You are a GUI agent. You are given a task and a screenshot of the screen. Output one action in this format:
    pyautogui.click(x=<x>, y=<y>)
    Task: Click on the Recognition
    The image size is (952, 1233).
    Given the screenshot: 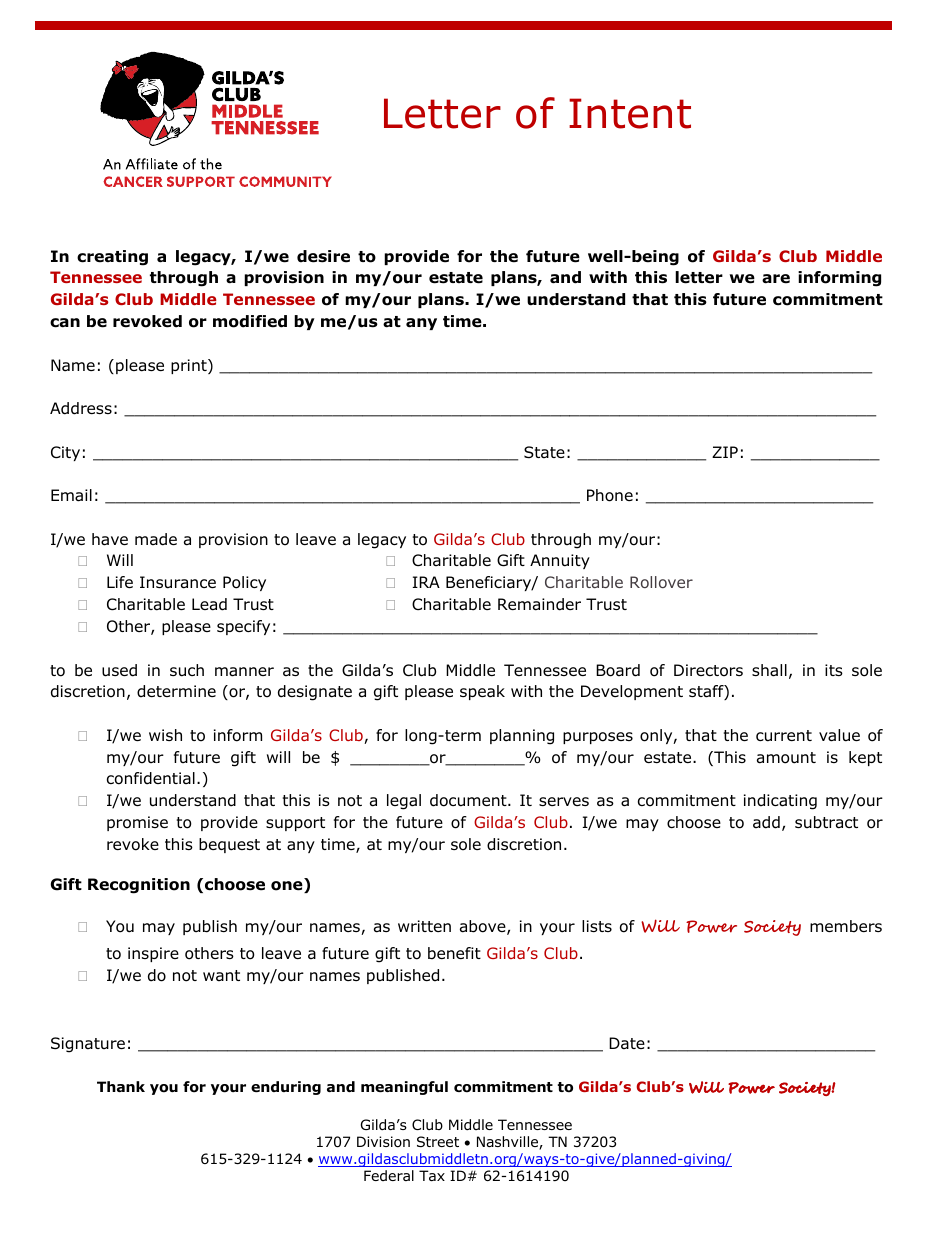 What is the action you would take?
    pyautogui.click(x=139, y=886)
